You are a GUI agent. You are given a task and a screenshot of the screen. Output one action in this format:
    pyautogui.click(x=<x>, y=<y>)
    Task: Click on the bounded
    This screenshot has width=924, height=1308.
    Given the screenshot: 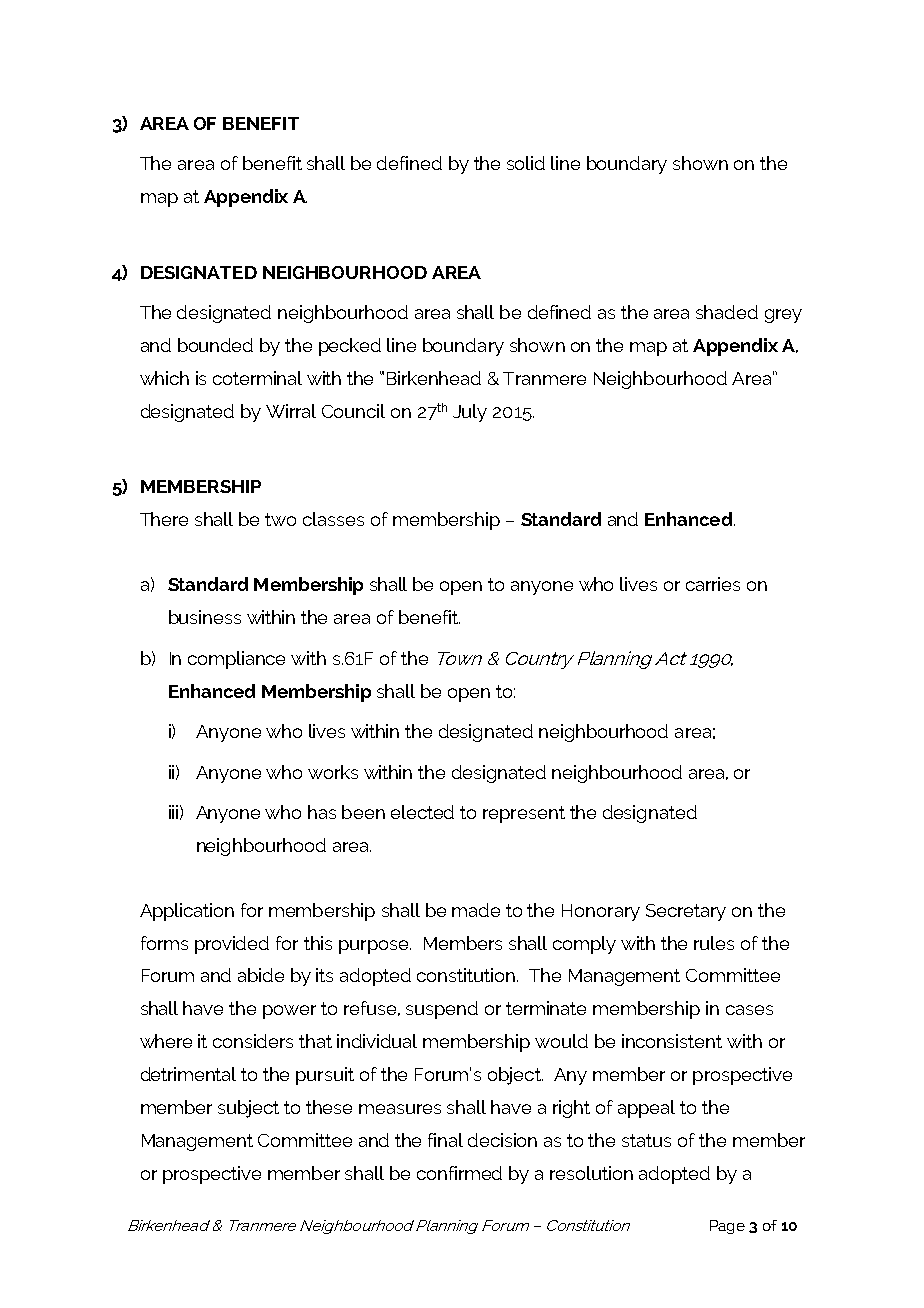 What is the action you would take?
    pyautogui.click(x=215, y=345)
